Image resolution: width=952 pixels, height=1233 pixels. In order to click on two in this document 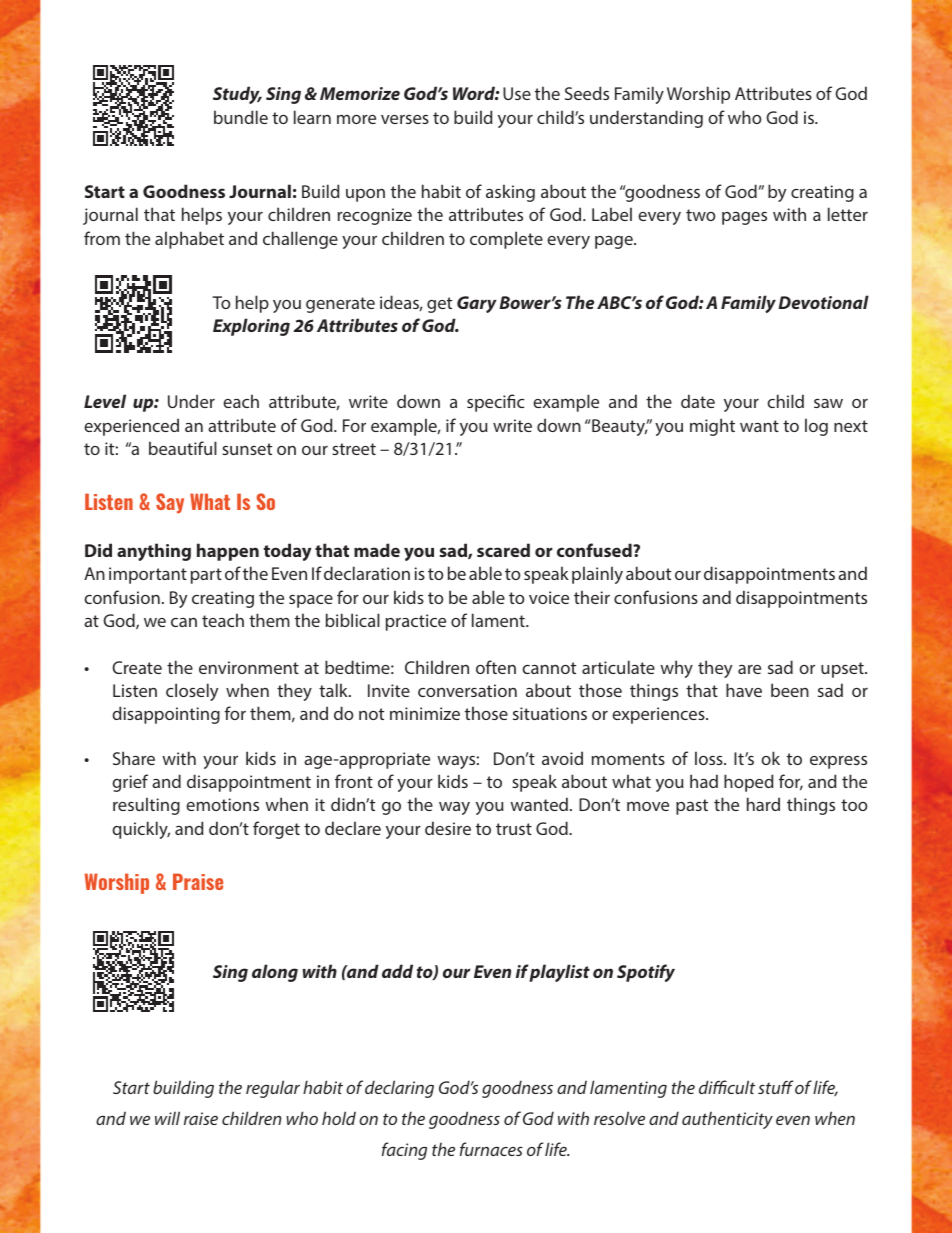, I will do `click(701, 215)`.
